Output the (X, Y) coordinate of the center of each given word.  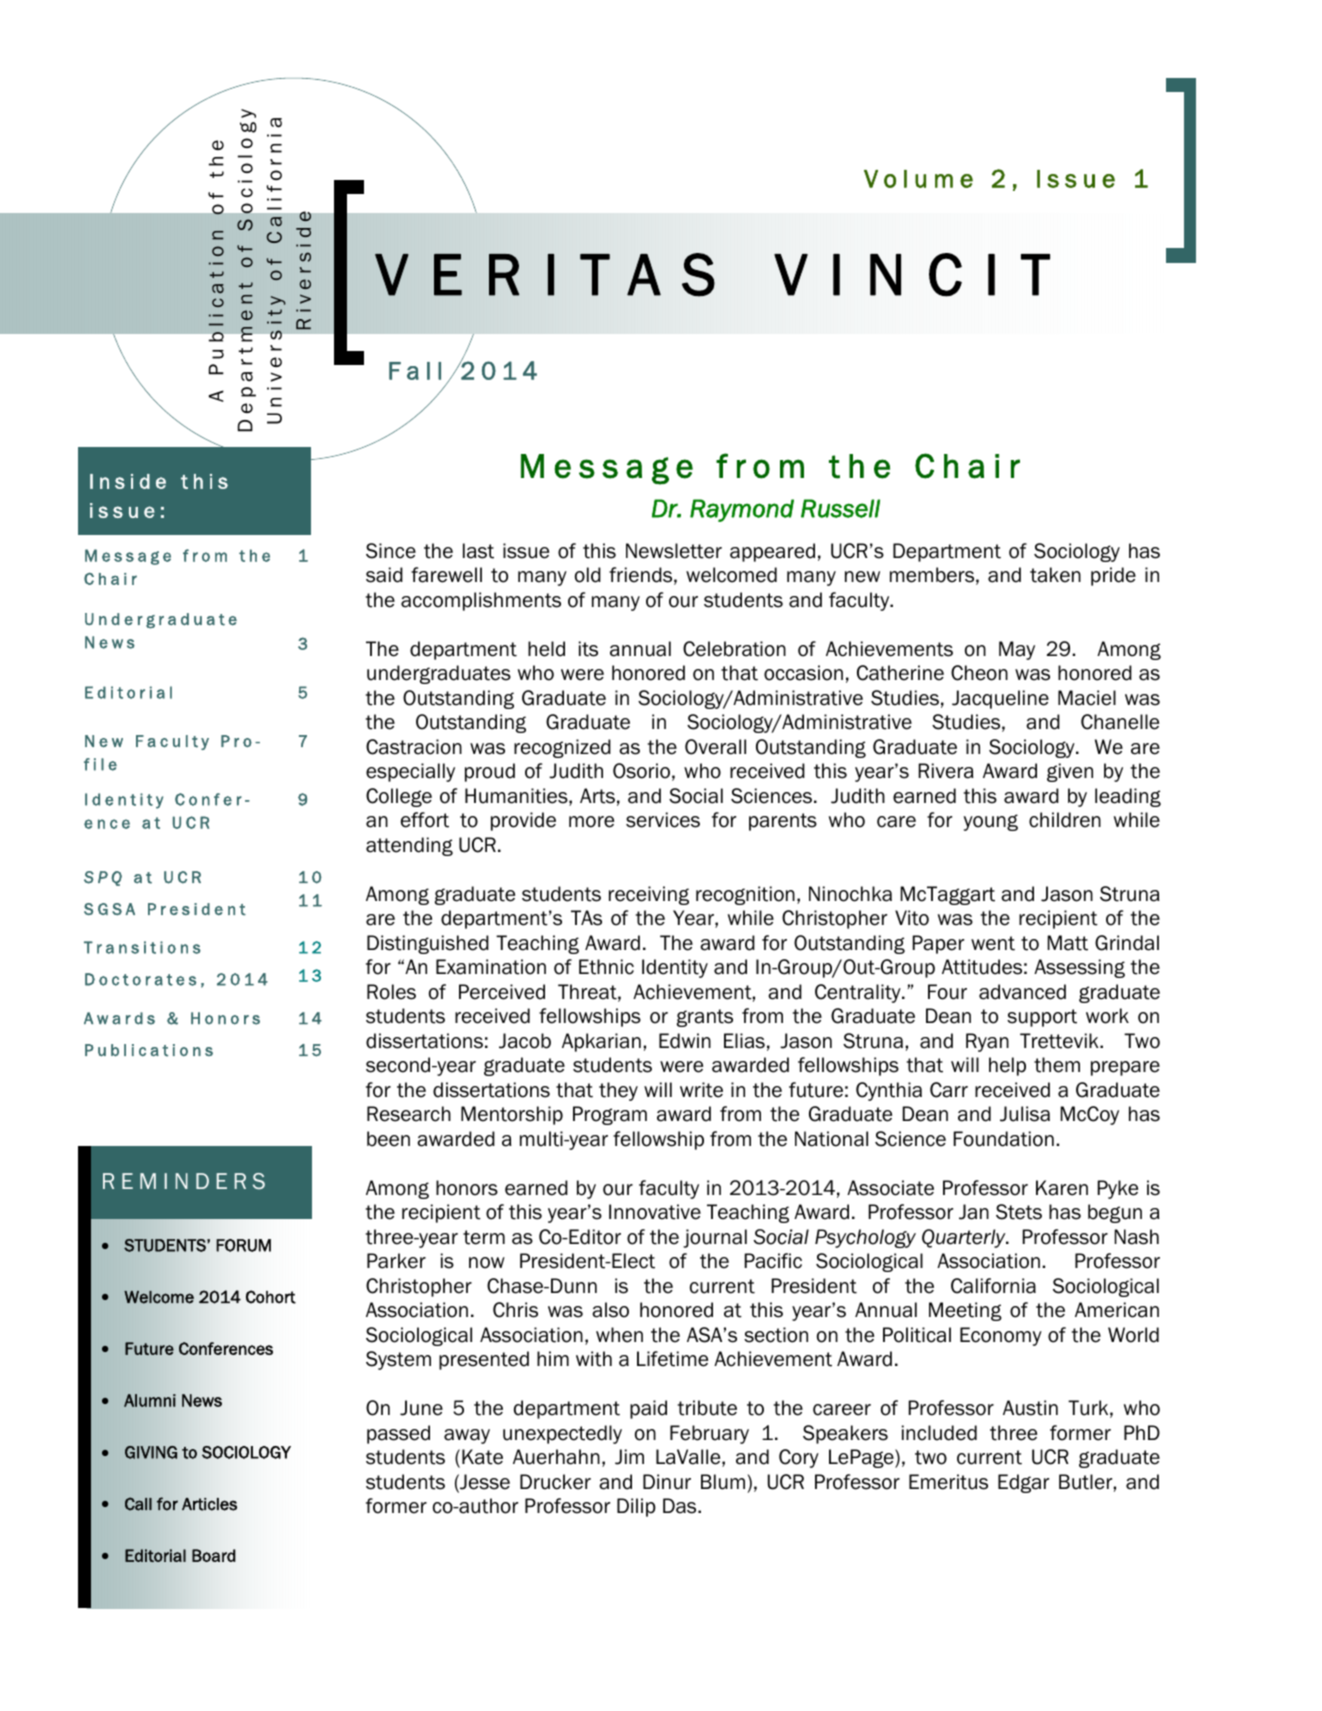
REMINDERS (184, 1181)
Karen (1062, 1188)
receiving (649, 895)
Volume (918, 179)
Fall (415, 371)
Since (391, 551)
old (588, 575)
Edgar (1023, 1483)
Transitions (142, 947)
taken (1055, 575)
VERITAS (545, 275)
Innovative (655, 1212)
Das (681, 1506)
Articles (209, 1504)
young (991, 822)
